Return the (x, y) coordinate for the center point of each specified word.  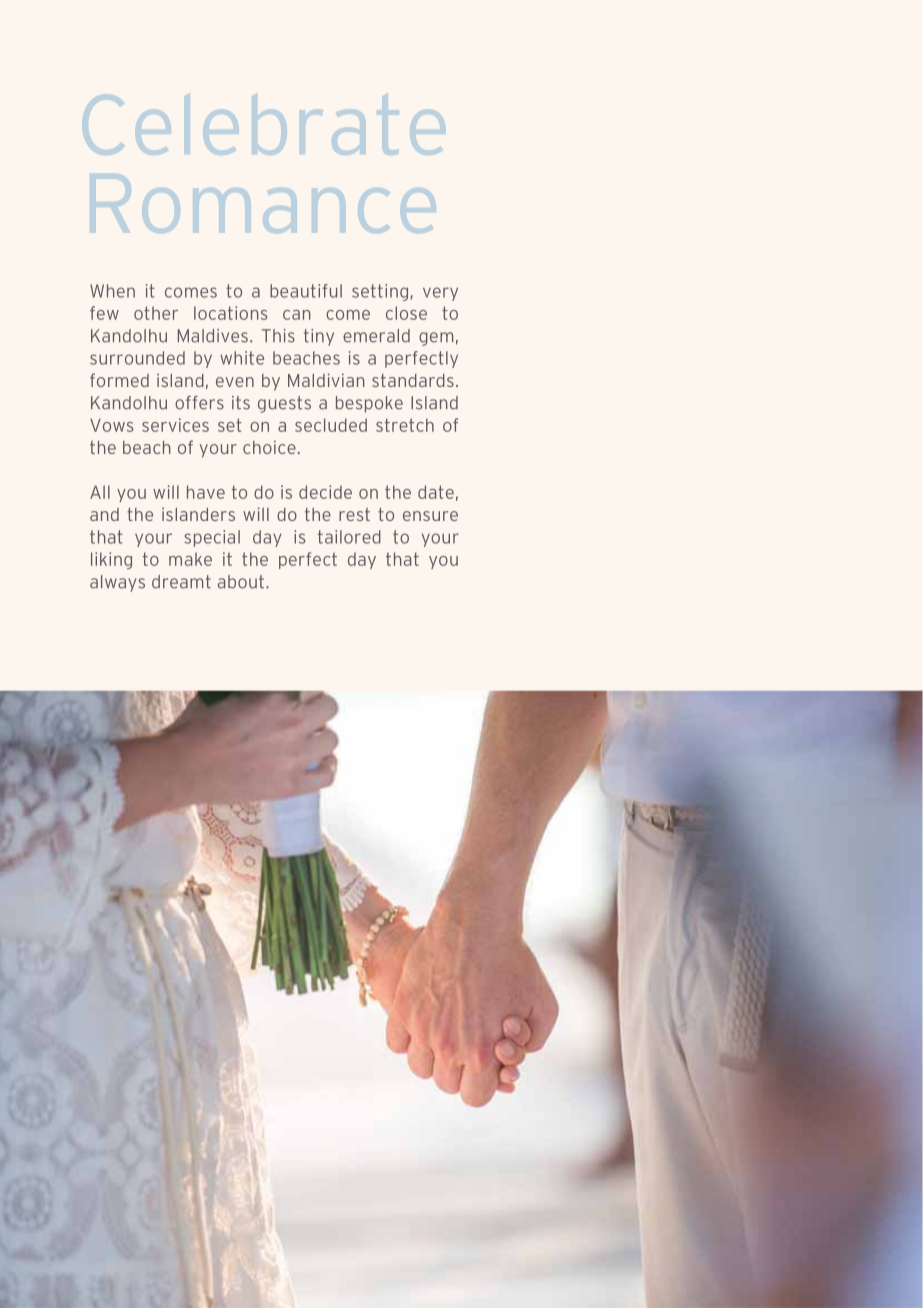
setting (380, 292)
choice (269, 447)
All (100, 492)
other (156, 313)
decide (325, 492)
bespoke (369, 404)
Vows (111, 425)
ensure (430, 516)
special (212, 538)
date (436, 492)
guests (284, 404)
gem (436, 339)
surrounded (137, 358)
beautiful (306, 291)
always (117, 583)
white (242, 358)
